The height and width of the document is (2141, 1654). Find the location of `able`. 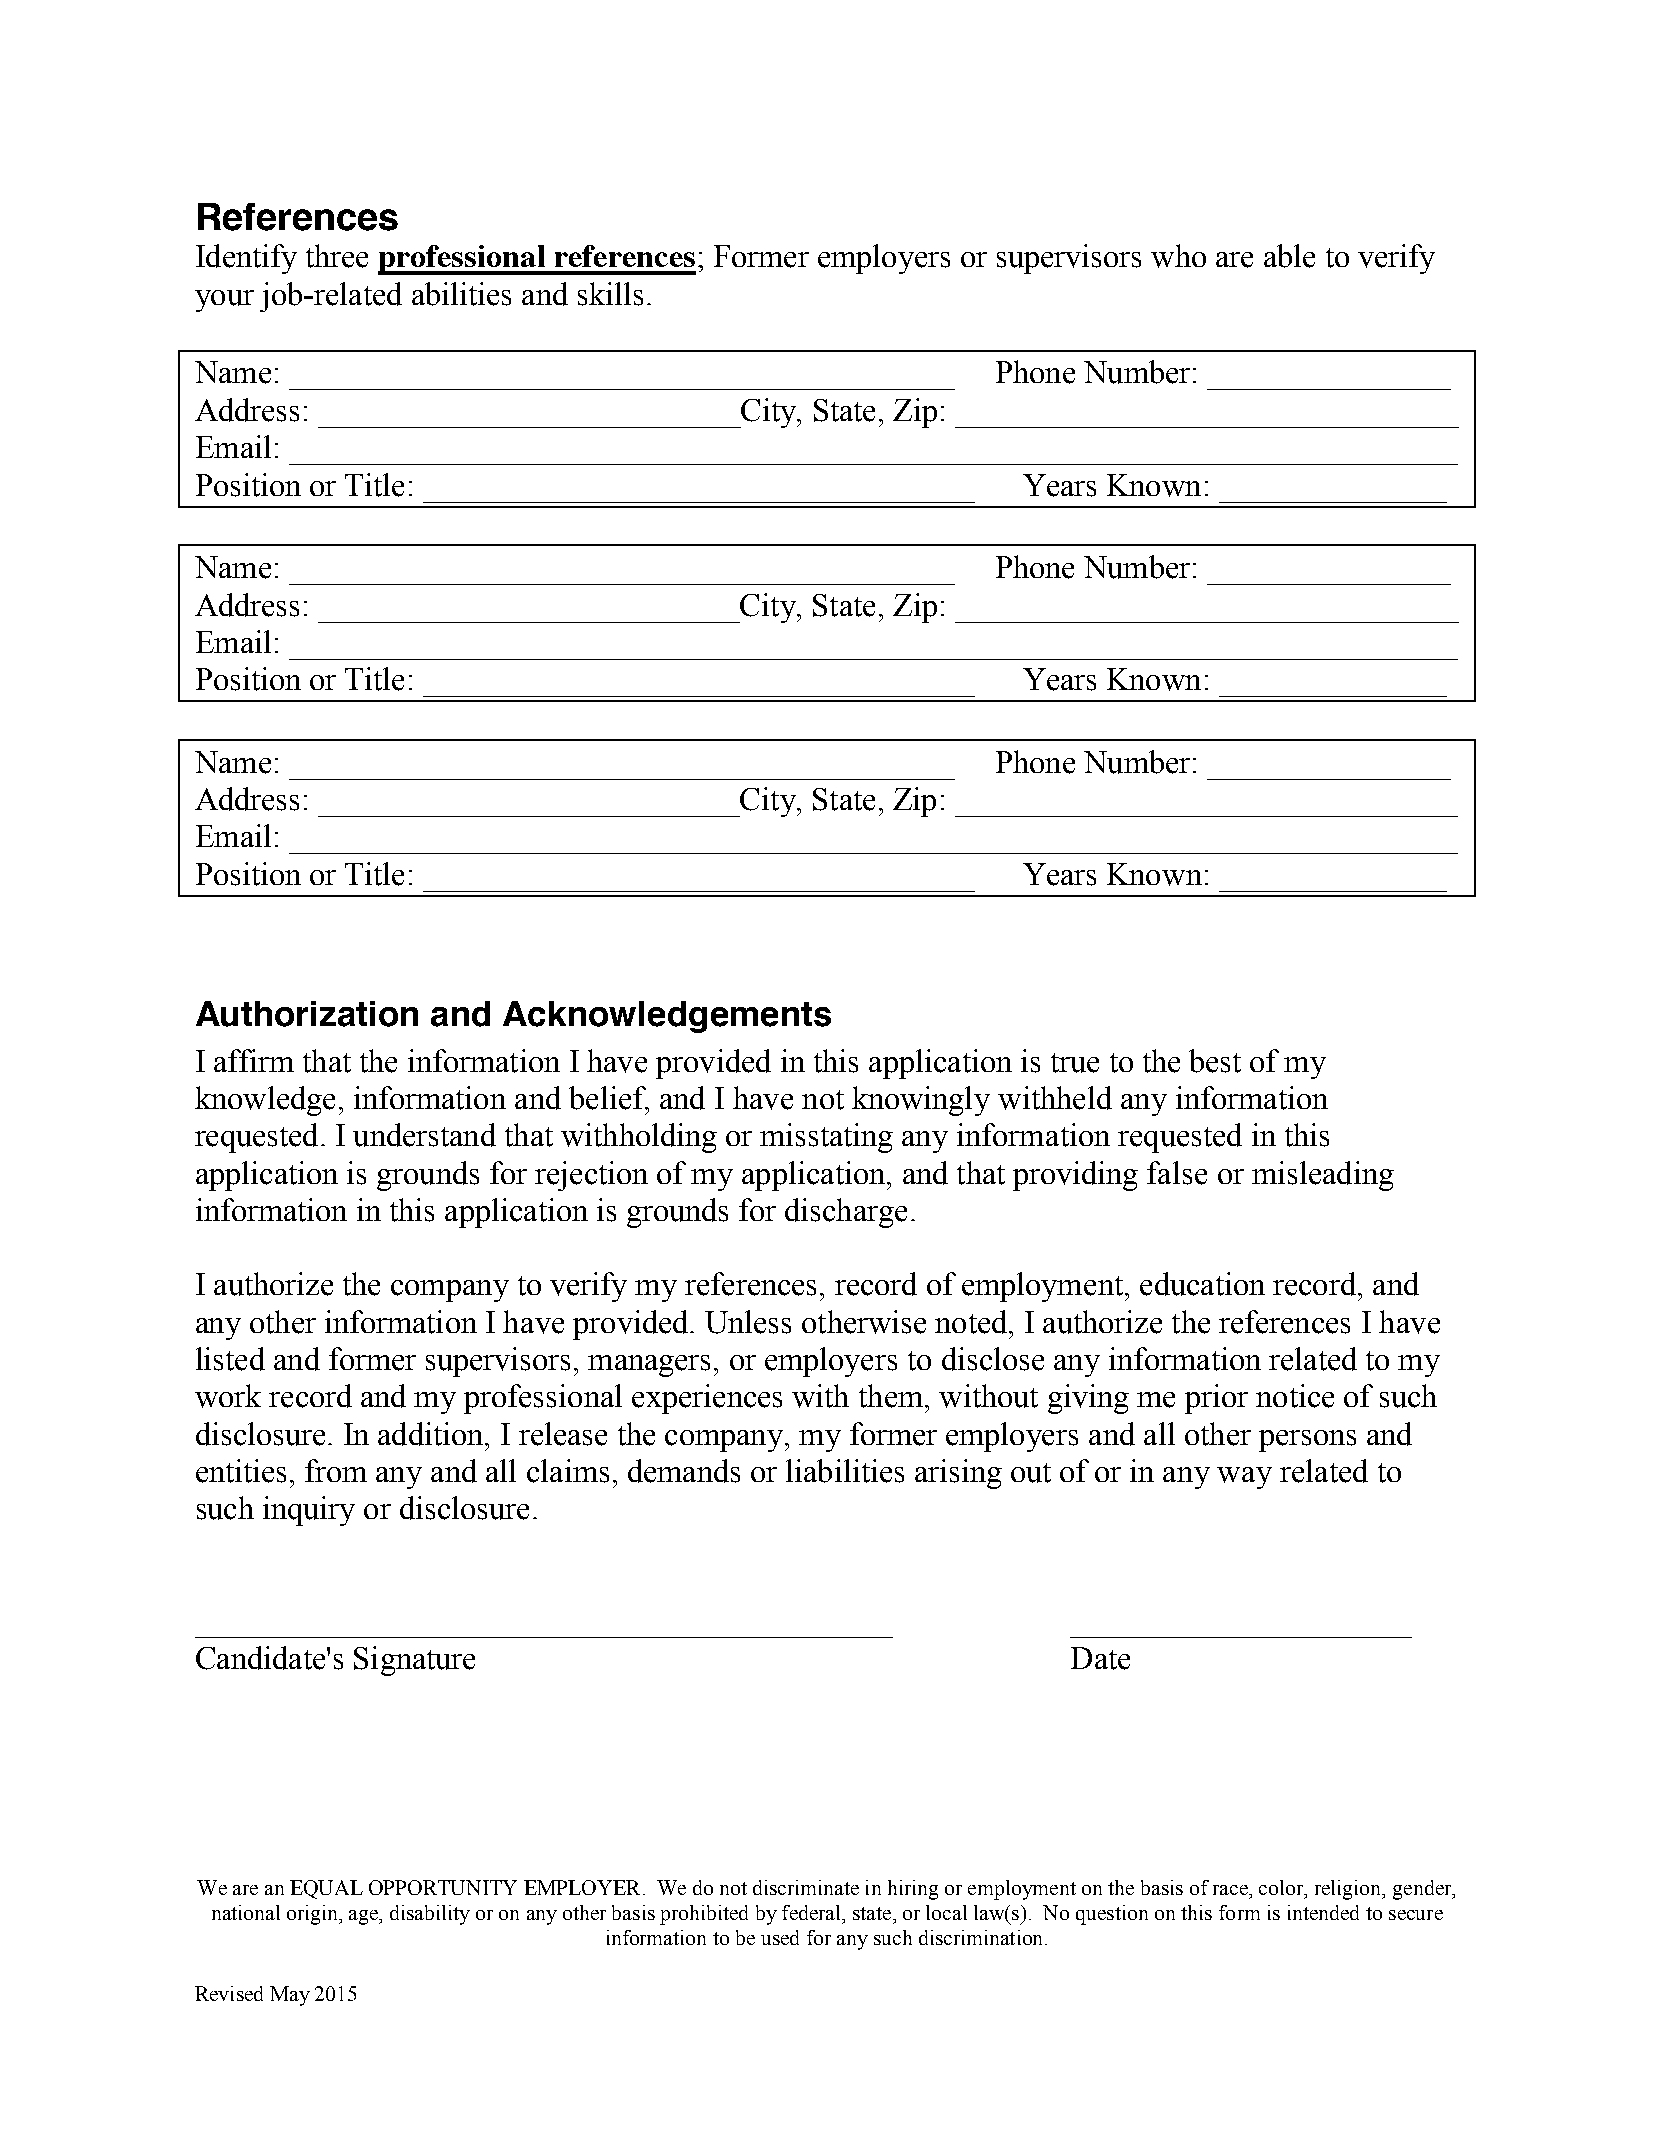

able is located at coordinates (1289, 256).
